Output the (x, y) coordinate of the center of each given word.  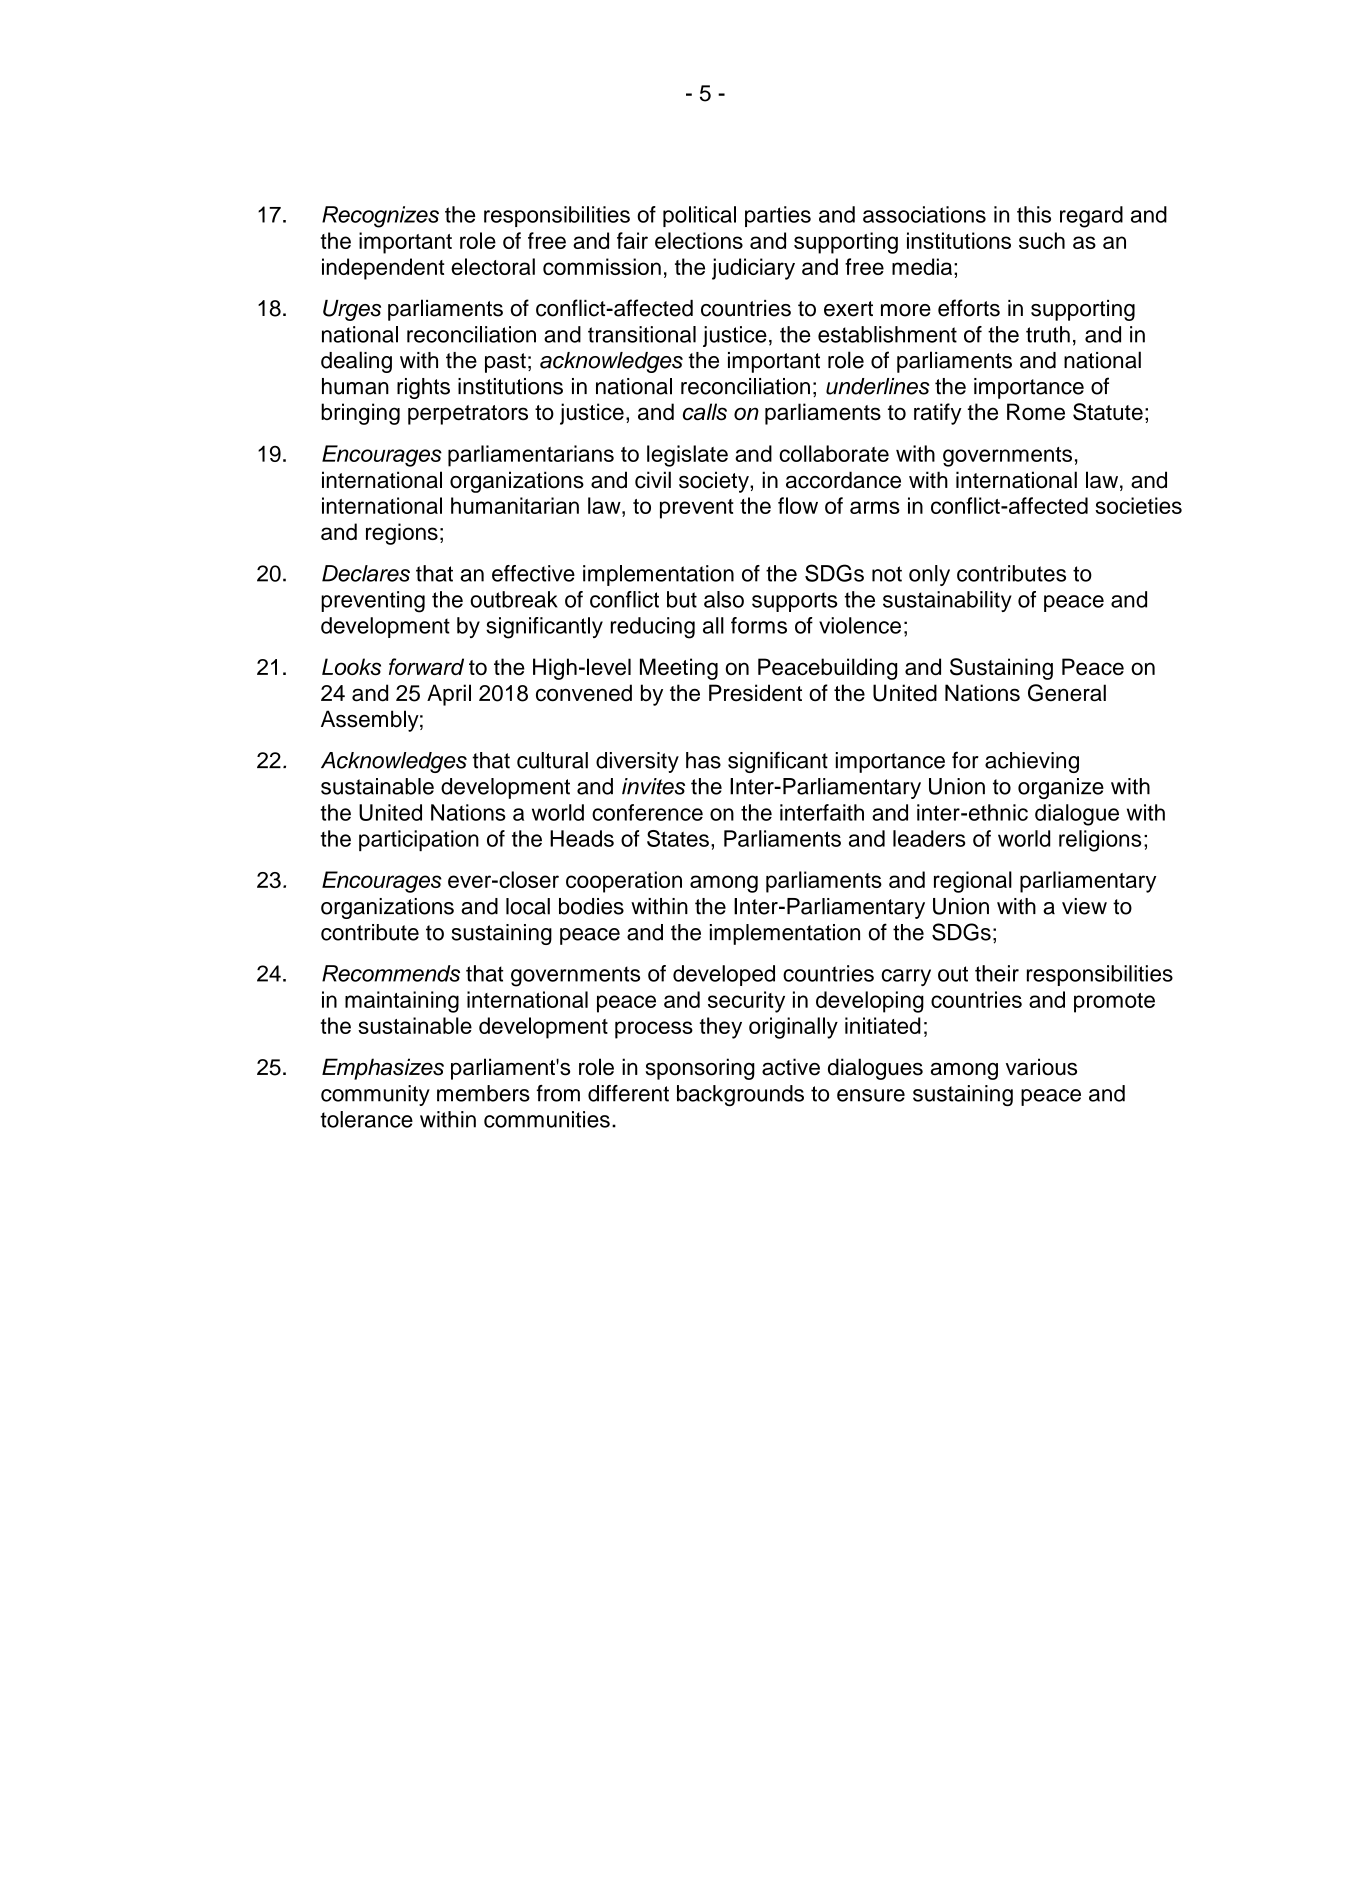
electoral (493, 266)
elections (699, 240)
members (483, 1093)
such (1042, 240)
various (1041, 1067)
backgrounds (740, 1095)
